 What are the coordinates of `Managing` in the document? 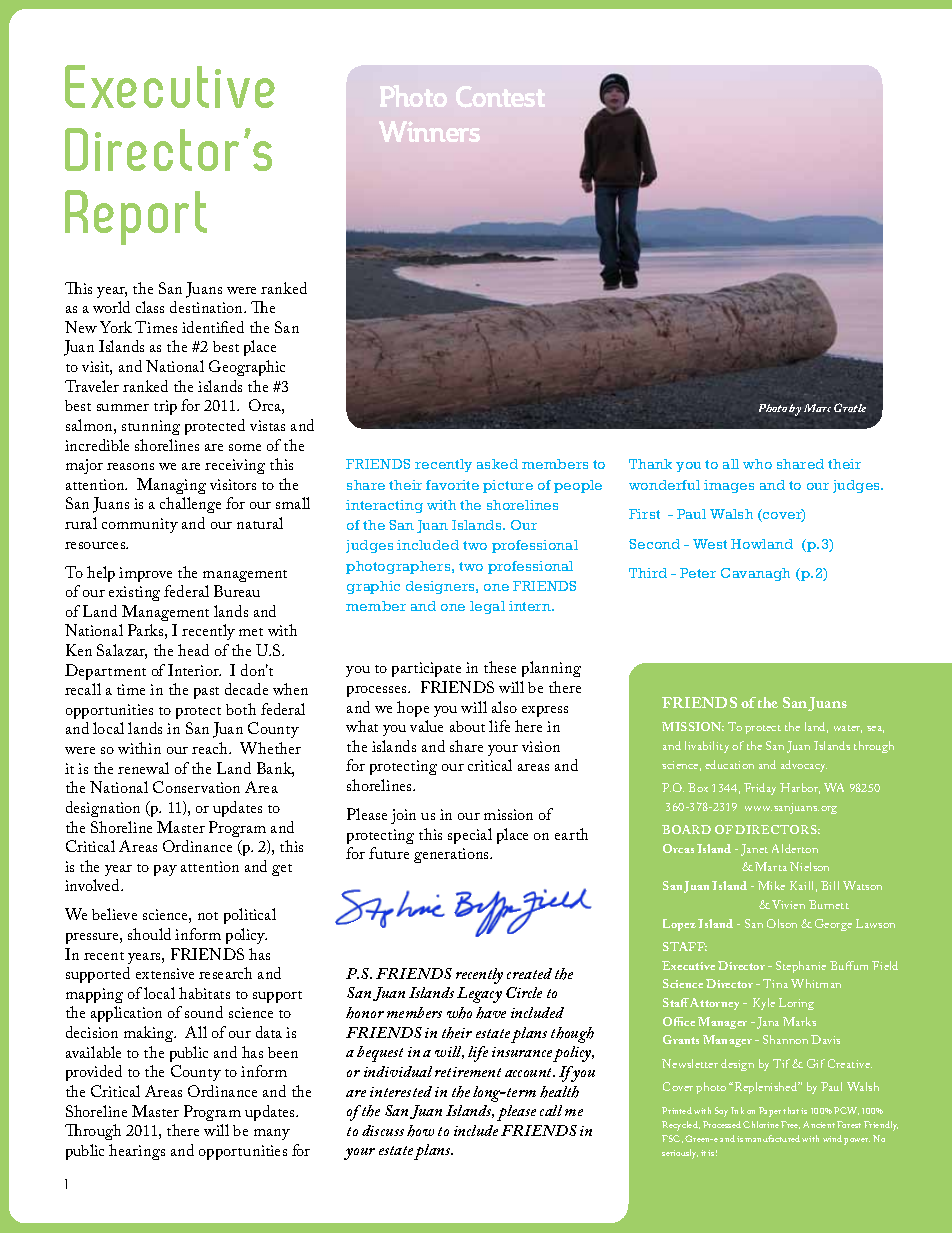 It's located at (171, 486).
